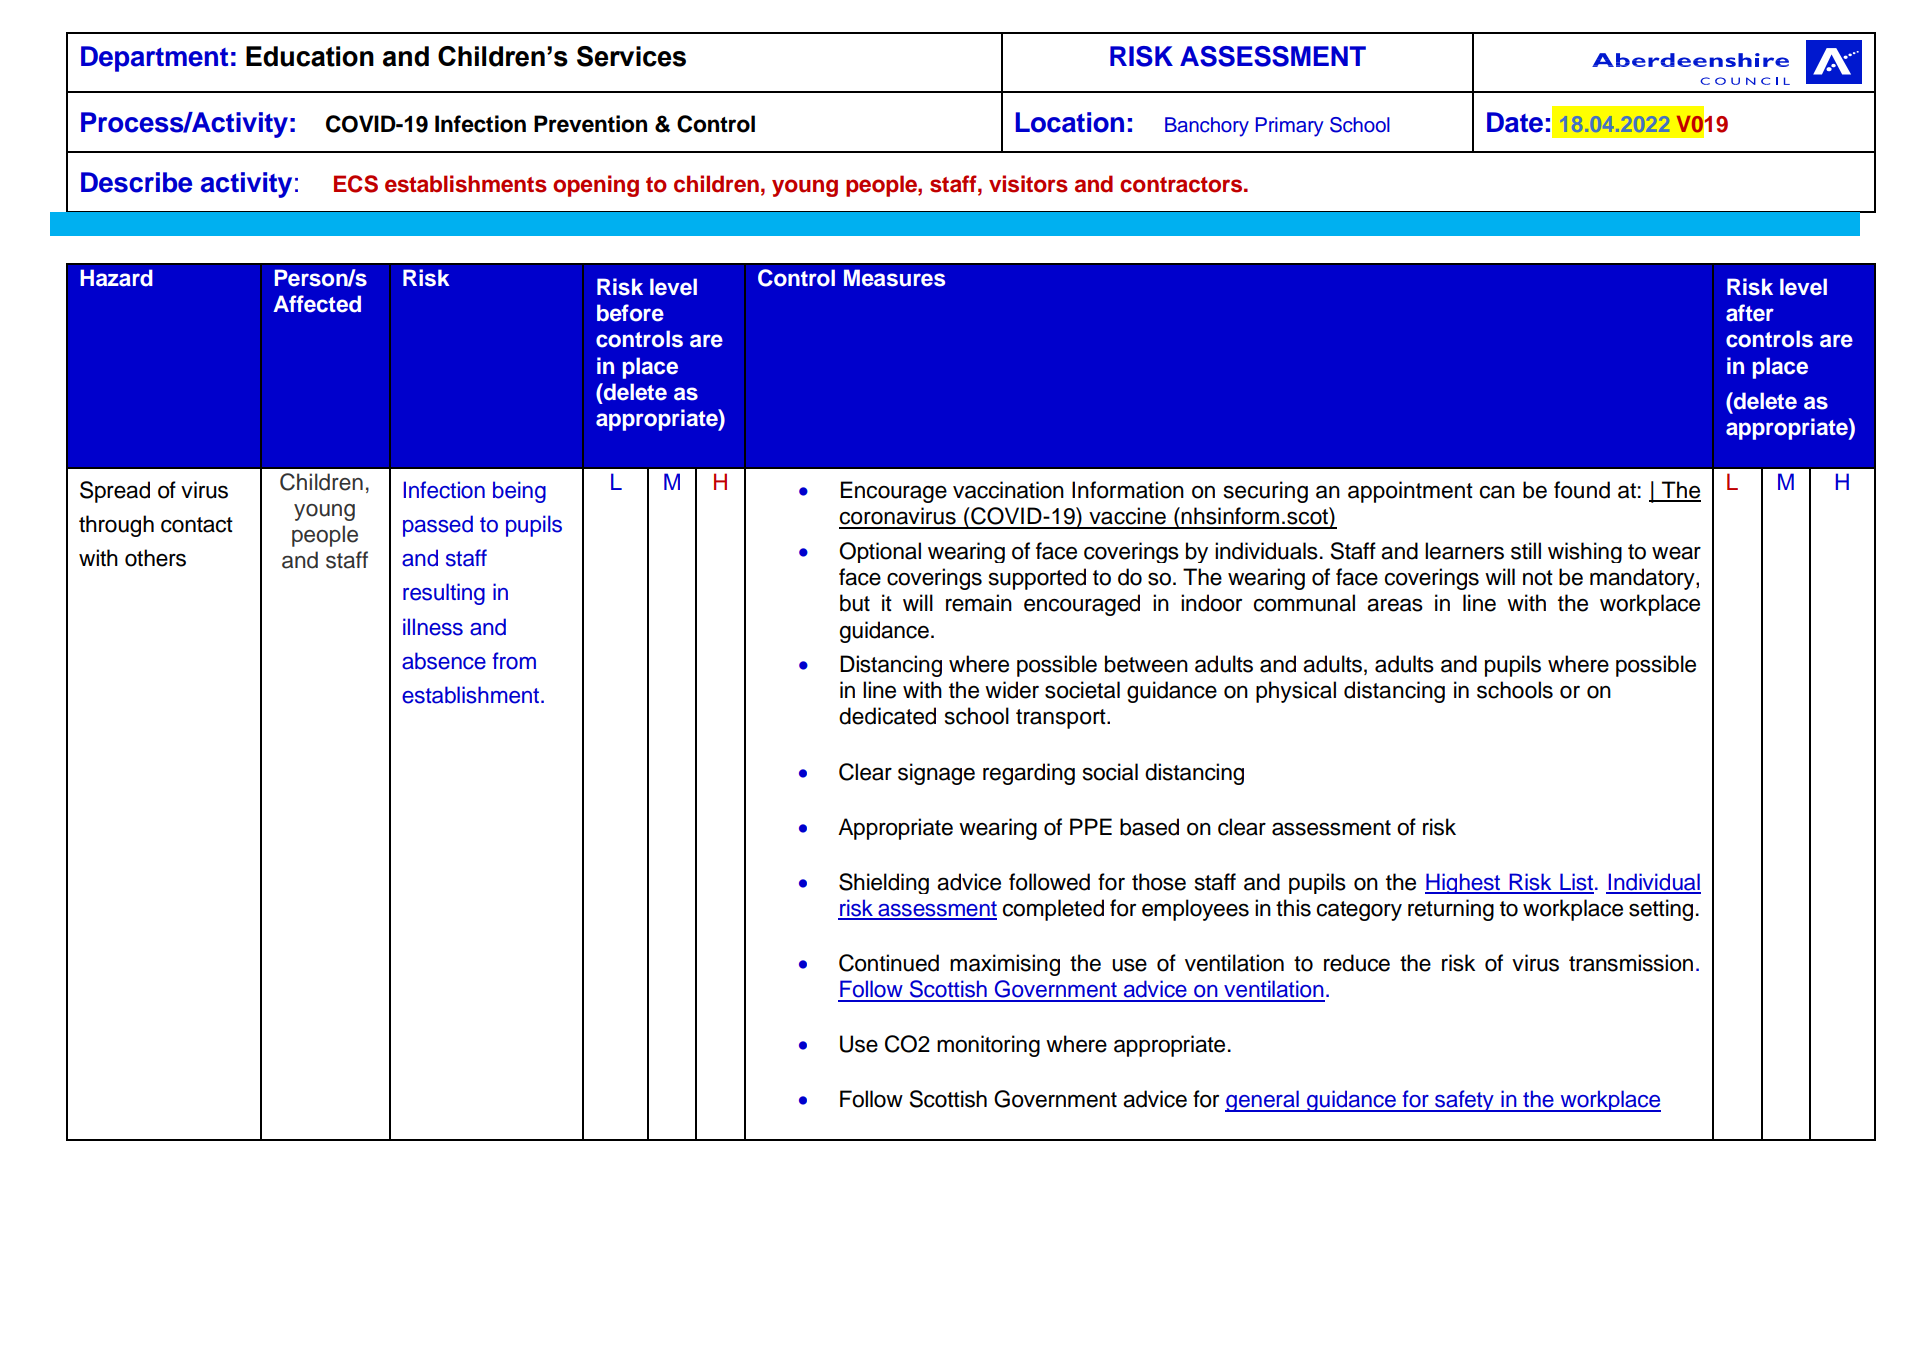 The width and height of the document is (1917, 1356). Describe the element at coordinates (1515, 122) in the document. I see `Date` at that location.
